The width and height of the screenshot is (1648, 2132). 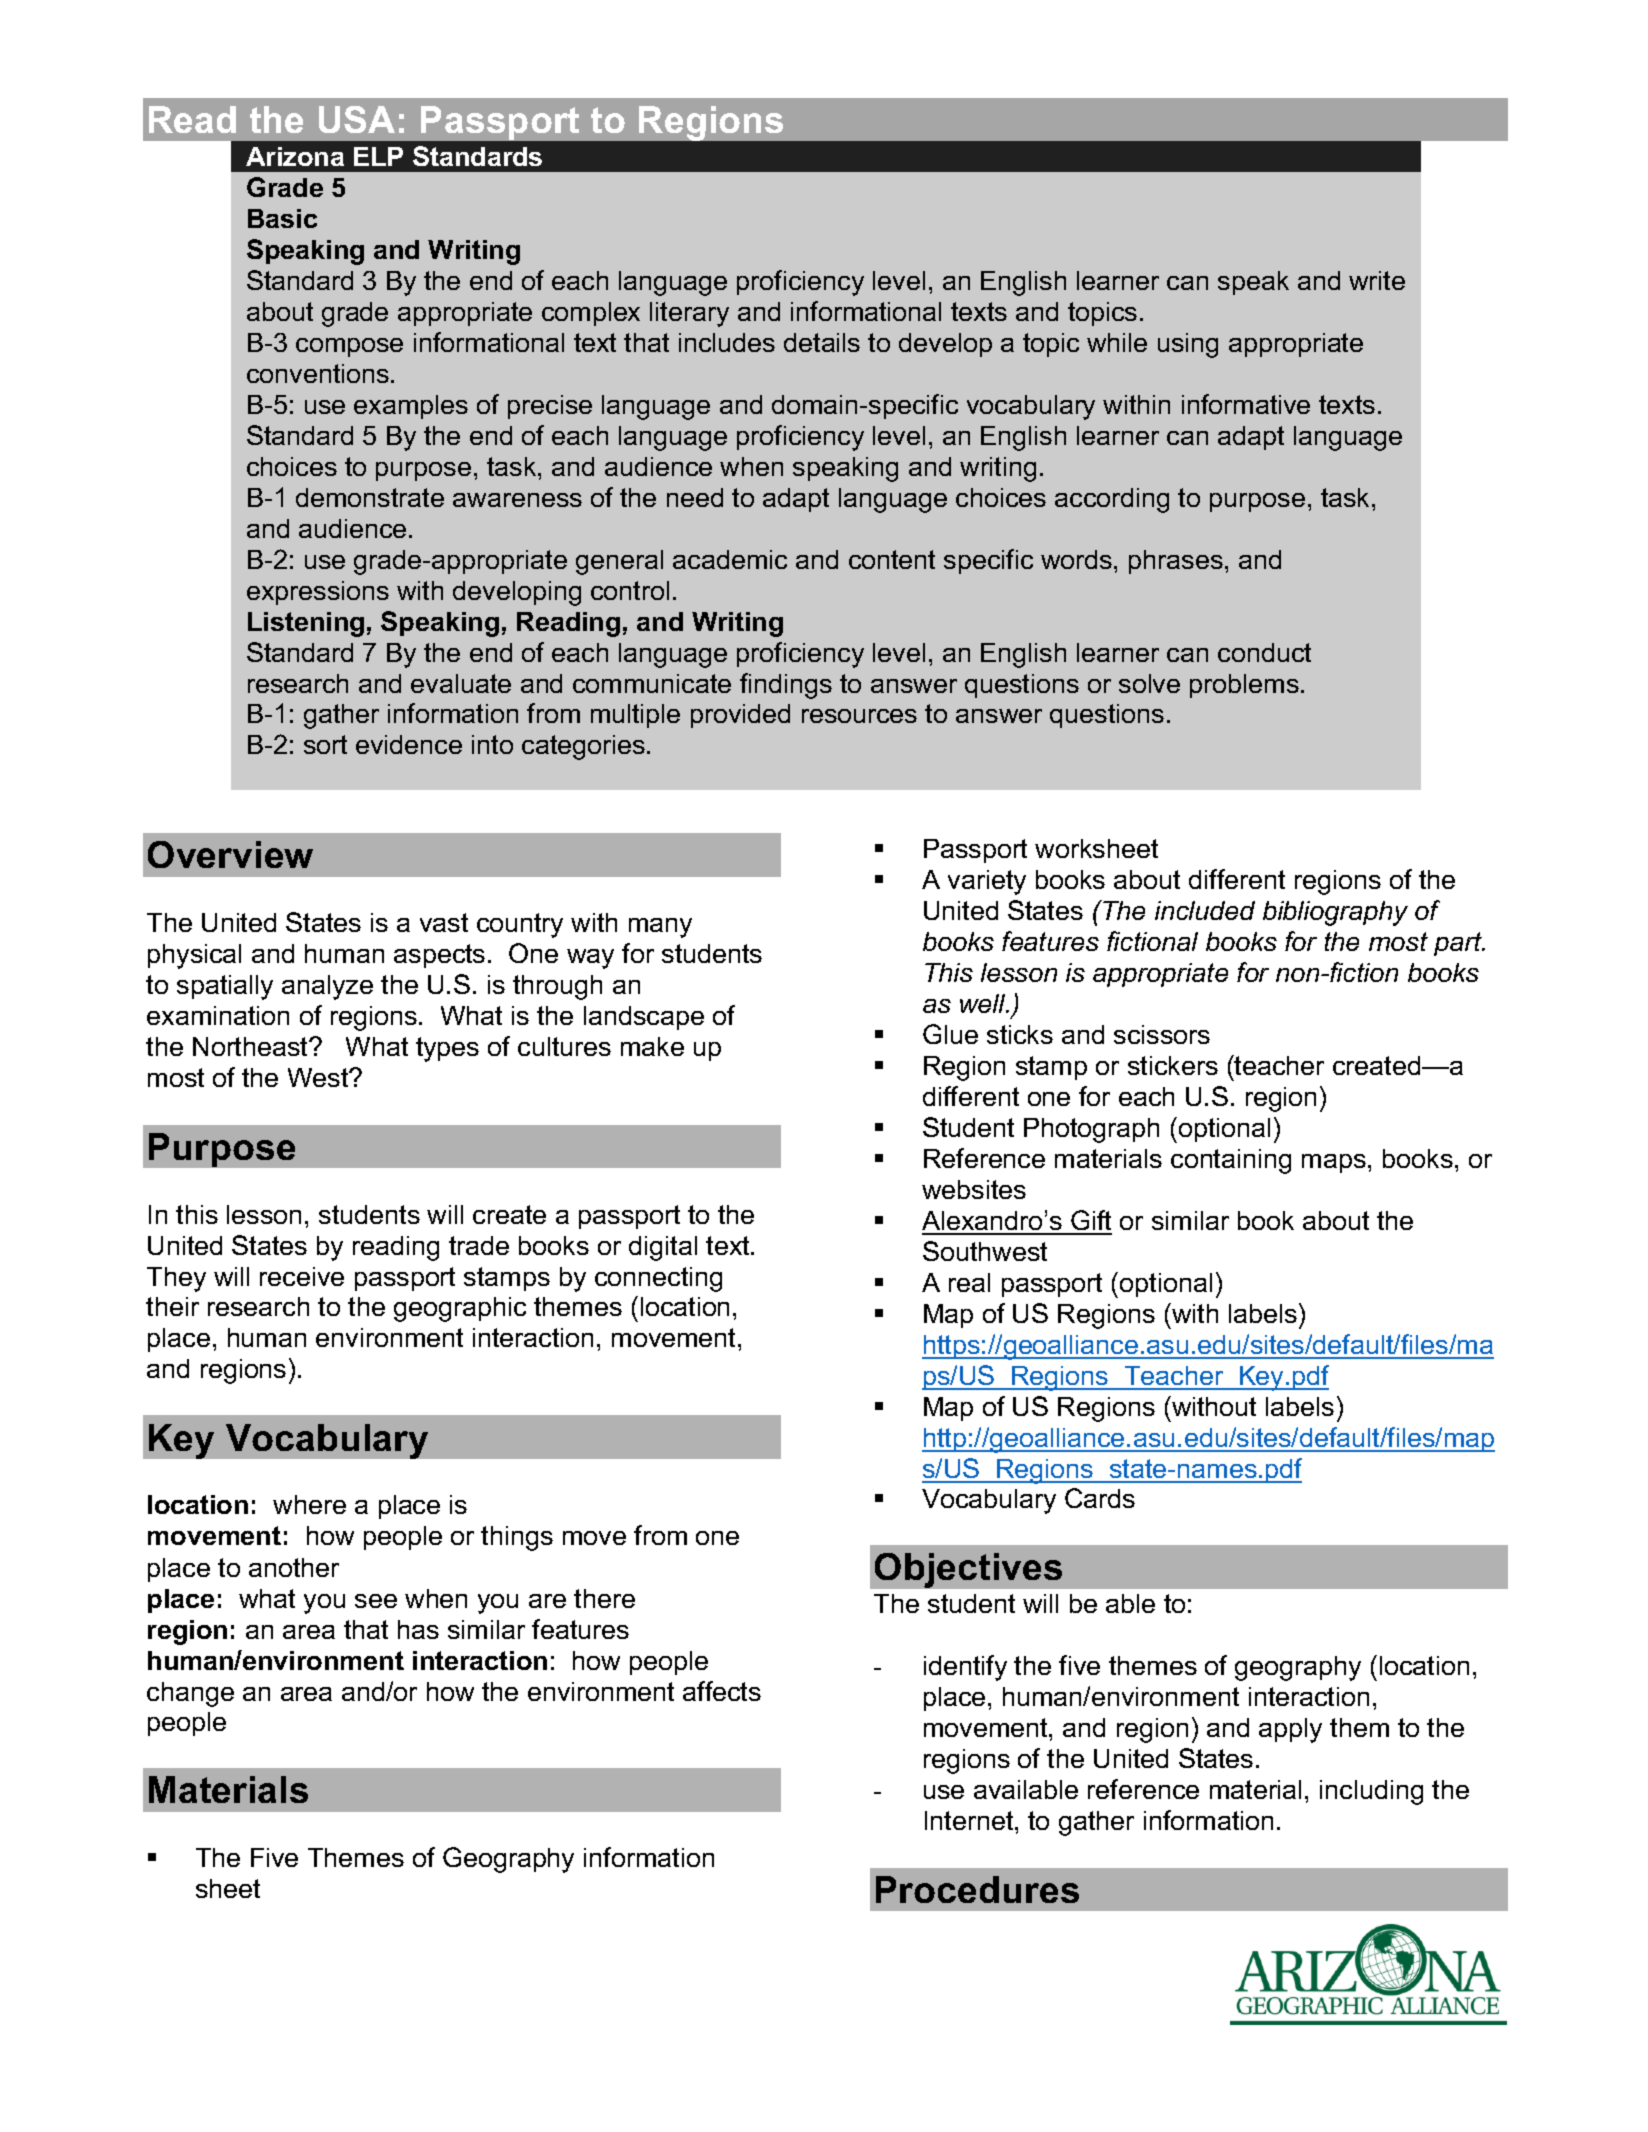 What do you see at coordinates (327, 987) in the screenshot?
I see `analyze` at bounding box center [327, 987].
